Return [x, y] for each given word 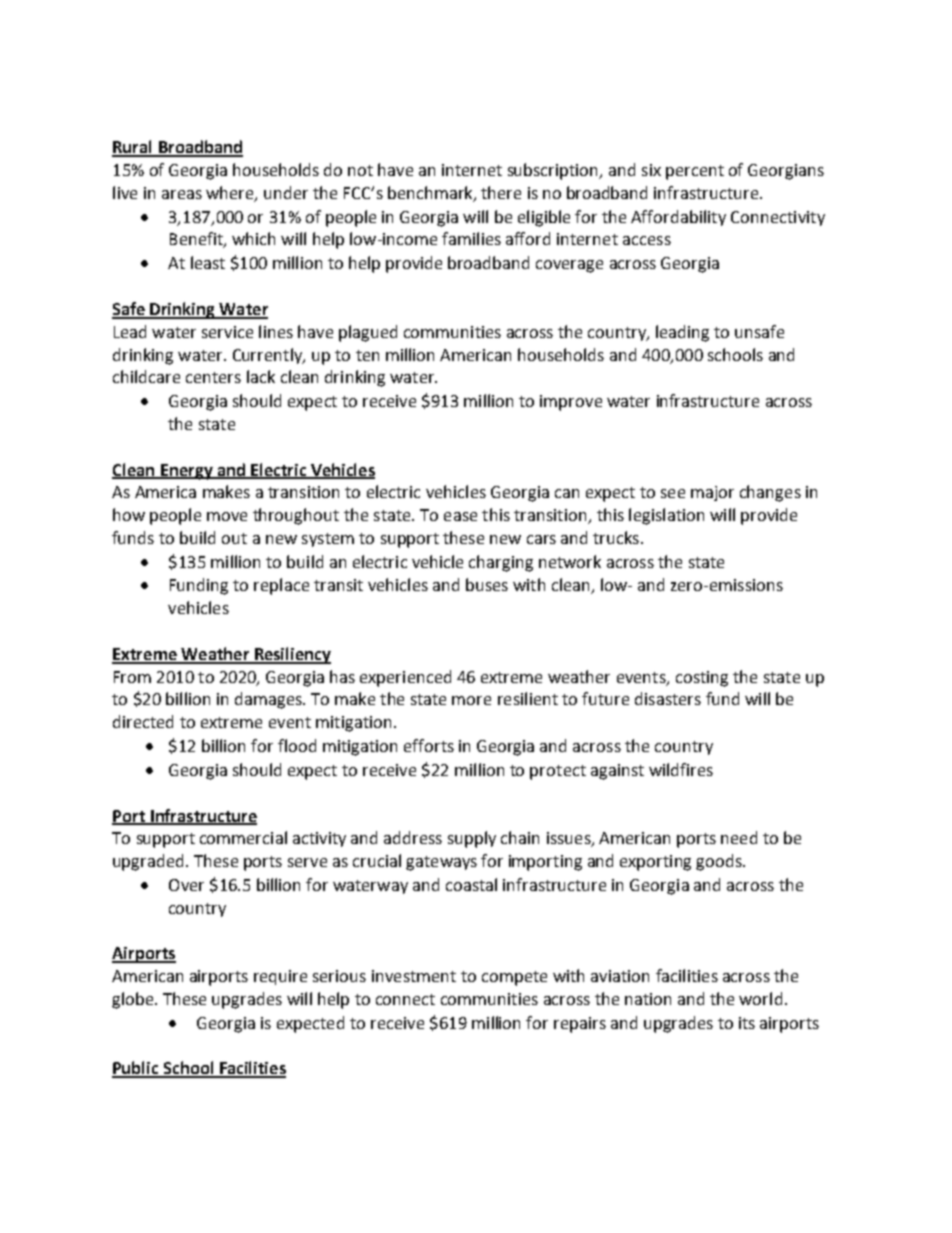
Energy [186, 472]
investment [414, 976]
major [712, 493]
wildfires [681, 769]
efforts [429, 745]
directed [143, 721]
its [747, 1023]
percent [695, 172]
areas [182, 194]
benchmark [431, 193]
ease [460, 516]
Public [136, 1069]
